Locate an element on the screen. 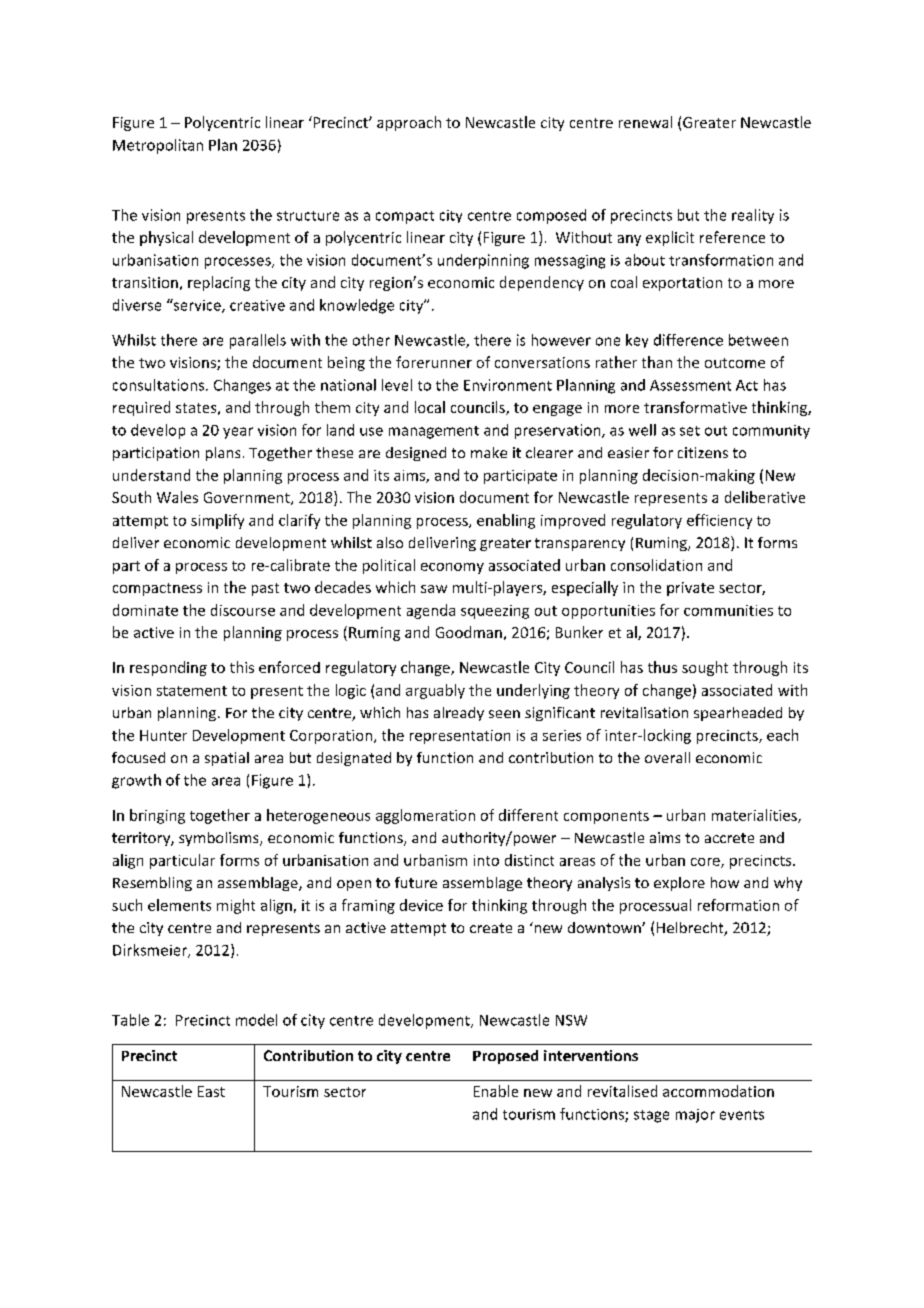  citizens is located at coordinates (703, 452).
